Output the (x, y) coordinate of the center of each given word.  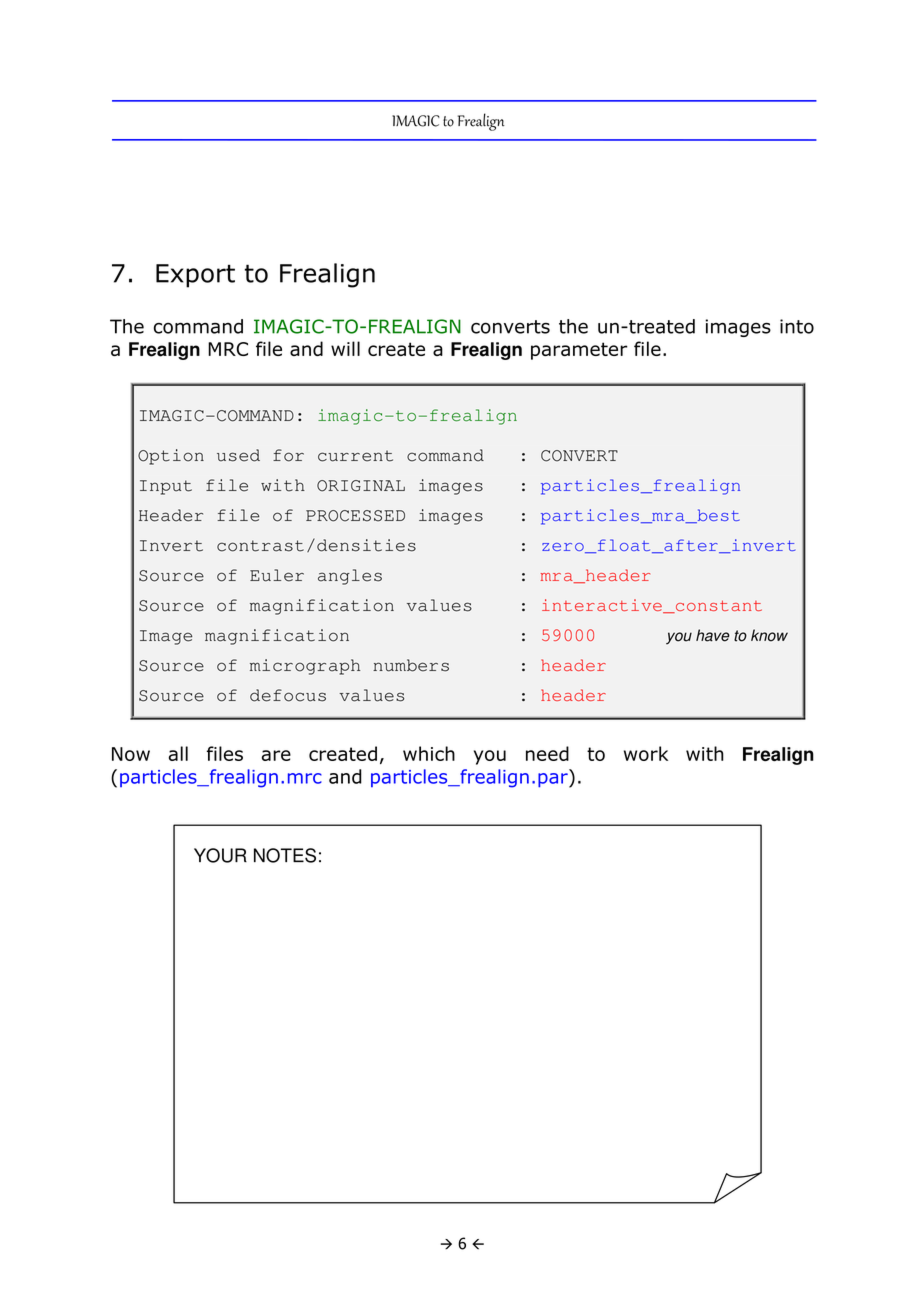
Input (166, 487)
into (797, 326)
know (769, 635)
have (713, 635)
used (238, 455)
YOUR (220, 855)
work (646, 753)
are (276, 755)
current (355, 456)
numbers (411, 665)
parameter (579, 351)
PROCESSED (355, 516)
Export (195, 276)
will (345, 348)
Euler (277, 575)
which (429, 753)
